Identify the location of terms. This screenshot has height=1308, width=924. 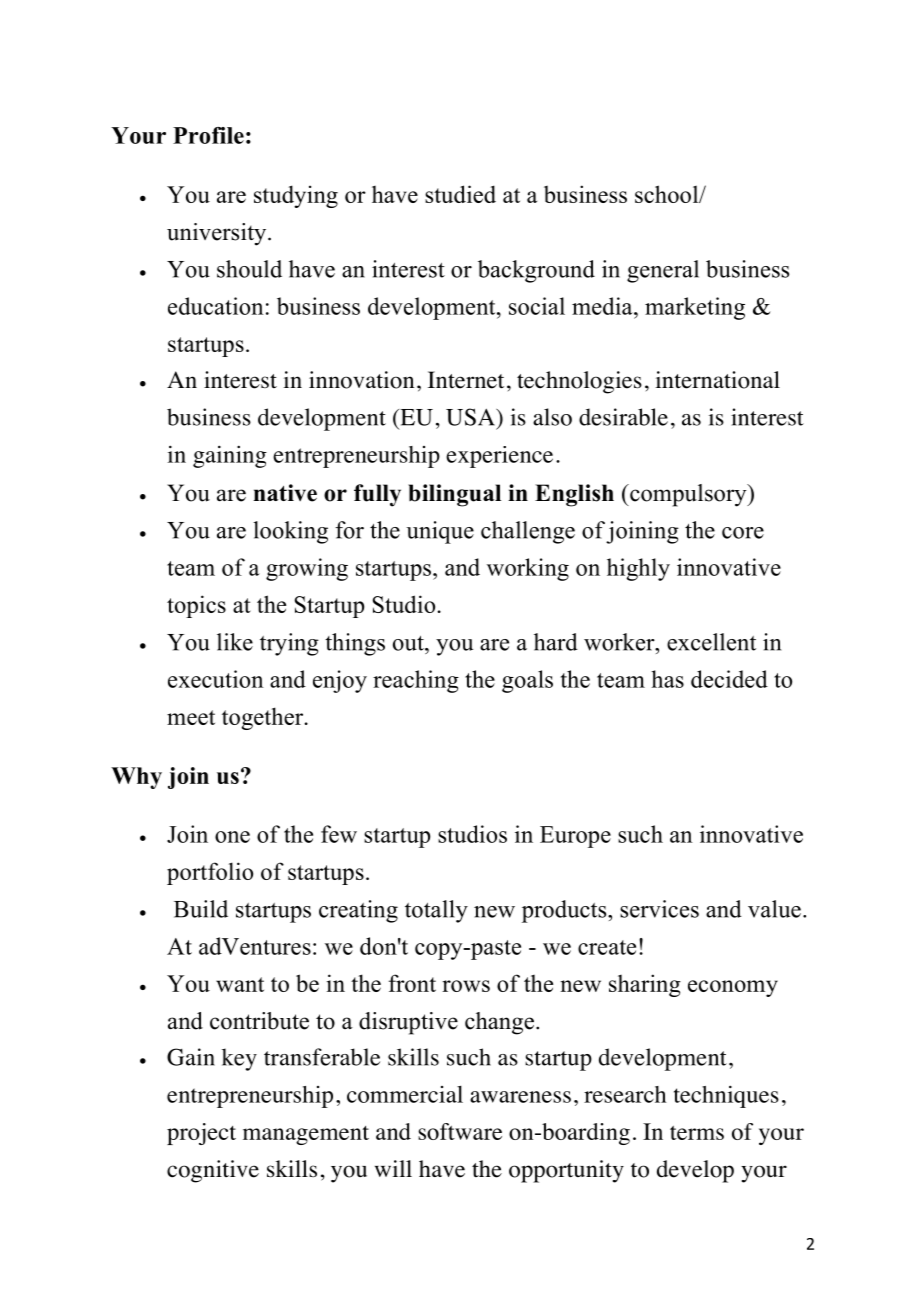
(697, 1133).
